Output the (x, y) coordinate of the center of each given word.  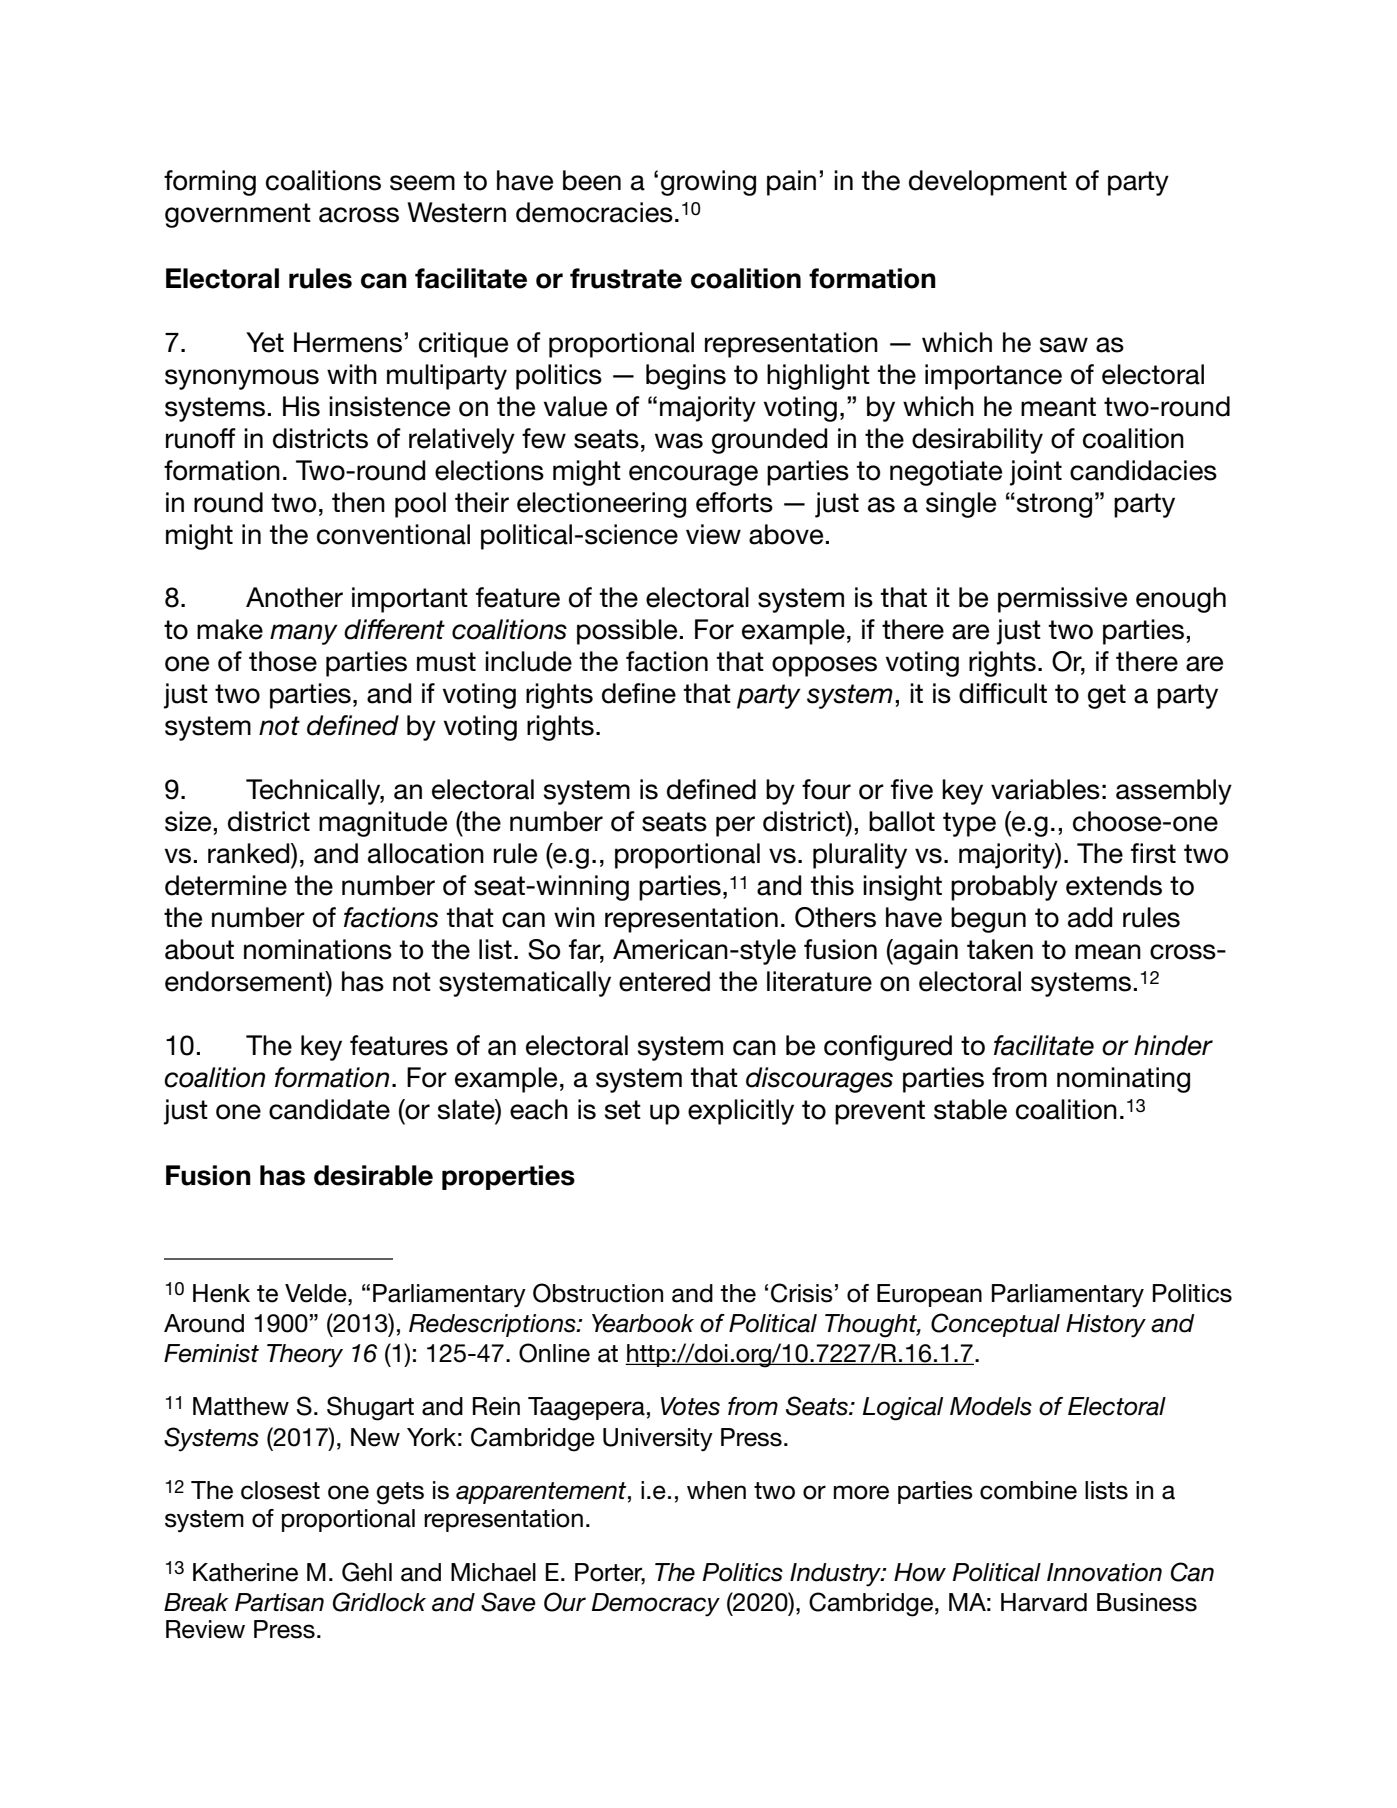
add (1090, 917)
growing (708, 183)
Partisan (279, 1602)
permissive (1062, 600)
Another (294, 597)
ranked (250, 853)
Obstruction (598, 1293)
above (786, 534)
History (1106, 1326)
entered (664, 981)
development (988, 183)
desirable (373, 1175)
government (238, 215)
